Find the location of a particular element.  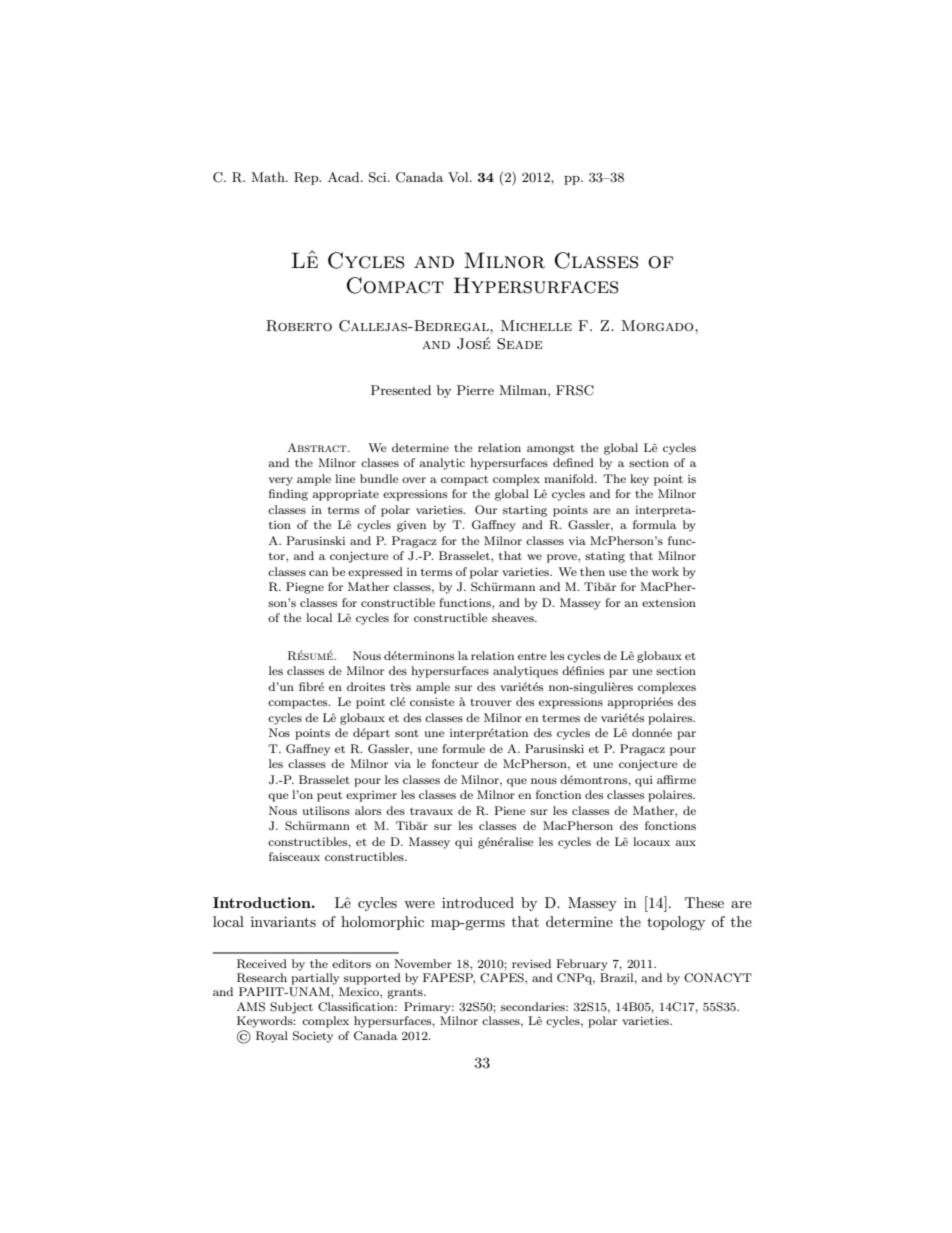

Subject is located at coordinates (291, 1008).
